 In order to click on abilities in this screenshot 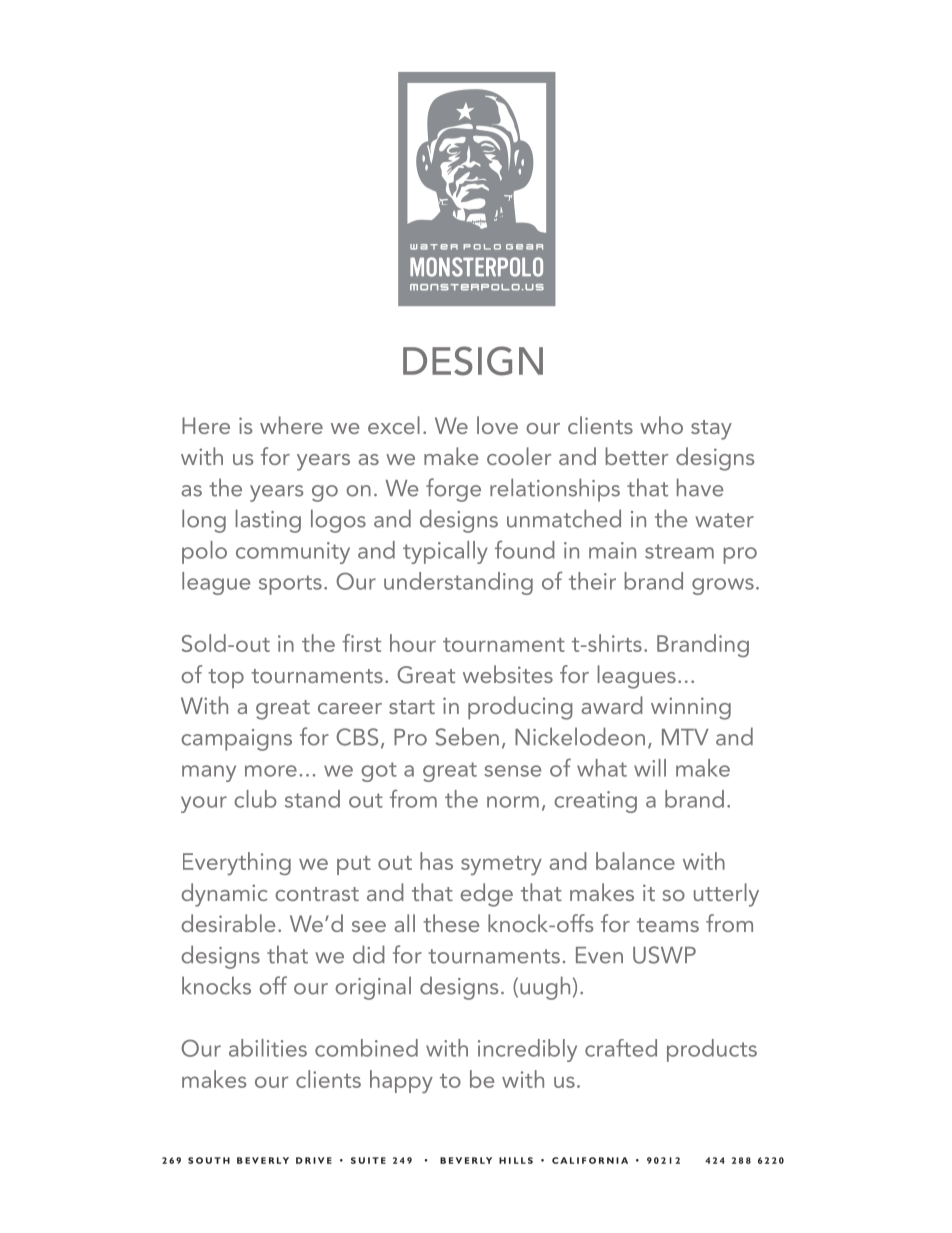, I will do `click(268, 1048)`.
